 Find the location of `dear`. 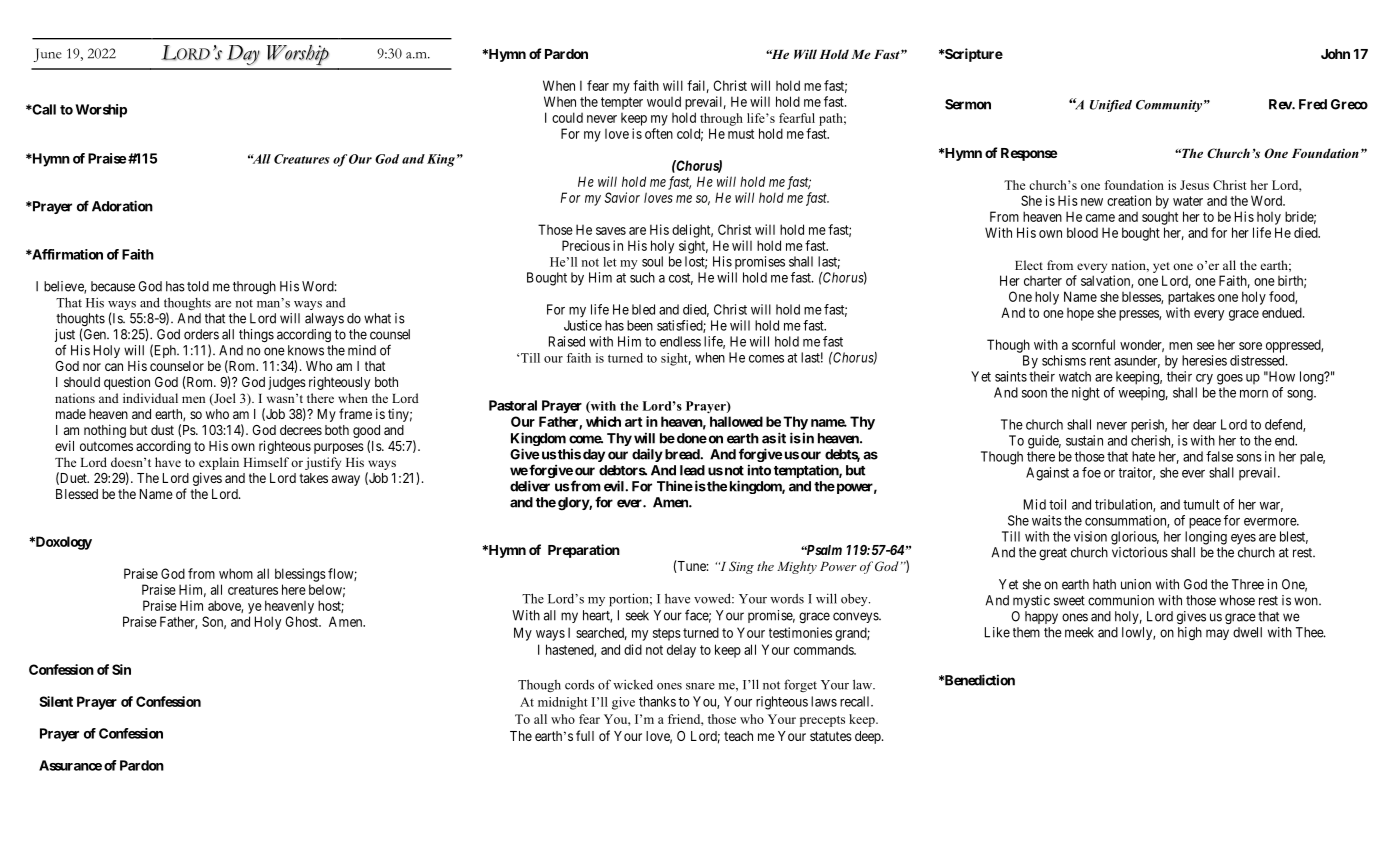

dear is located at coordinates (1204, 424).
